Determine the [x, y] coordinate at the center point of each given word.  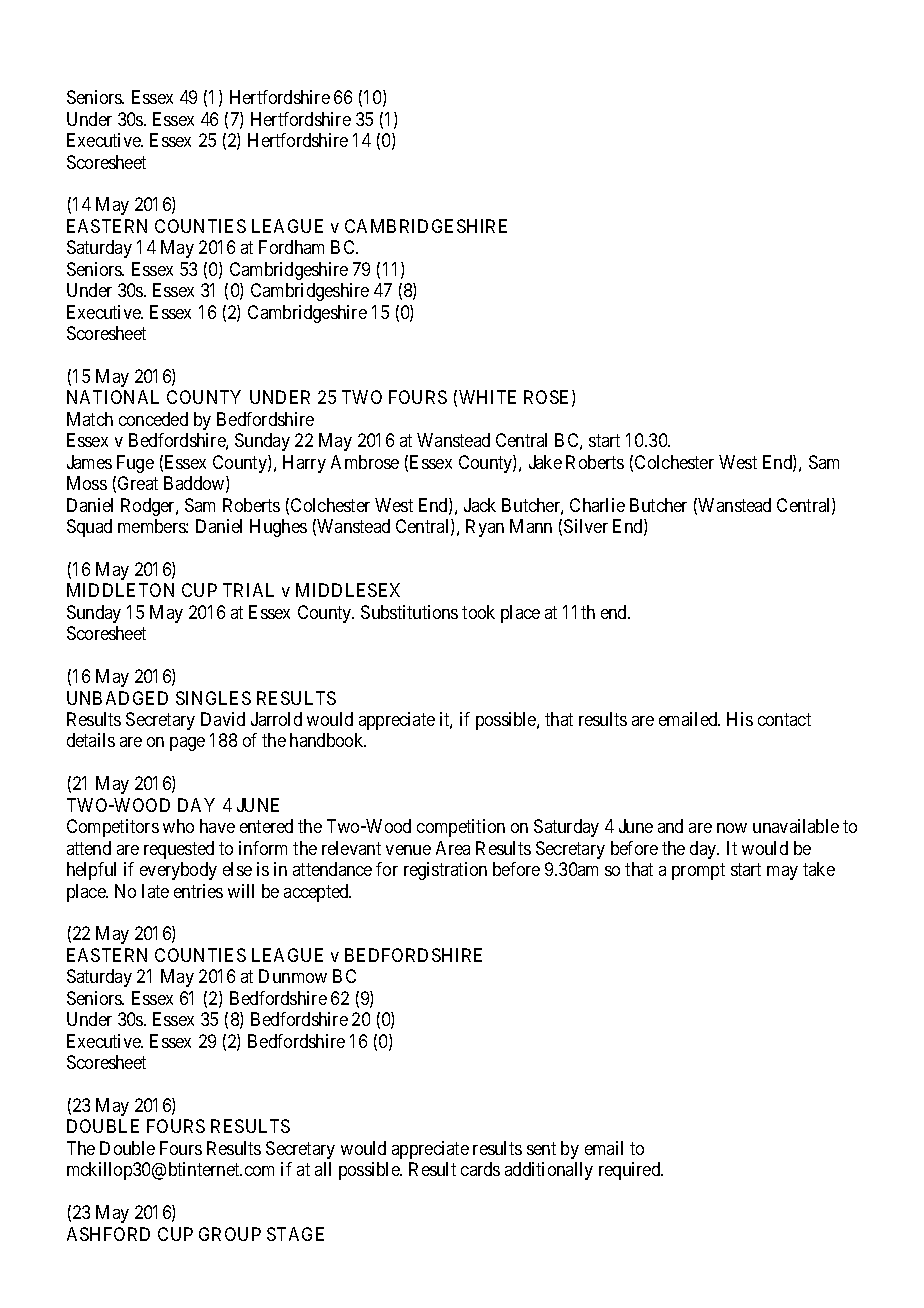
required [631, 1171]
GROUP [230, 1234]
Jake [545, 462]
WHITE [487, 397]
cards [480, 1169]
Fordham [291, 247]
